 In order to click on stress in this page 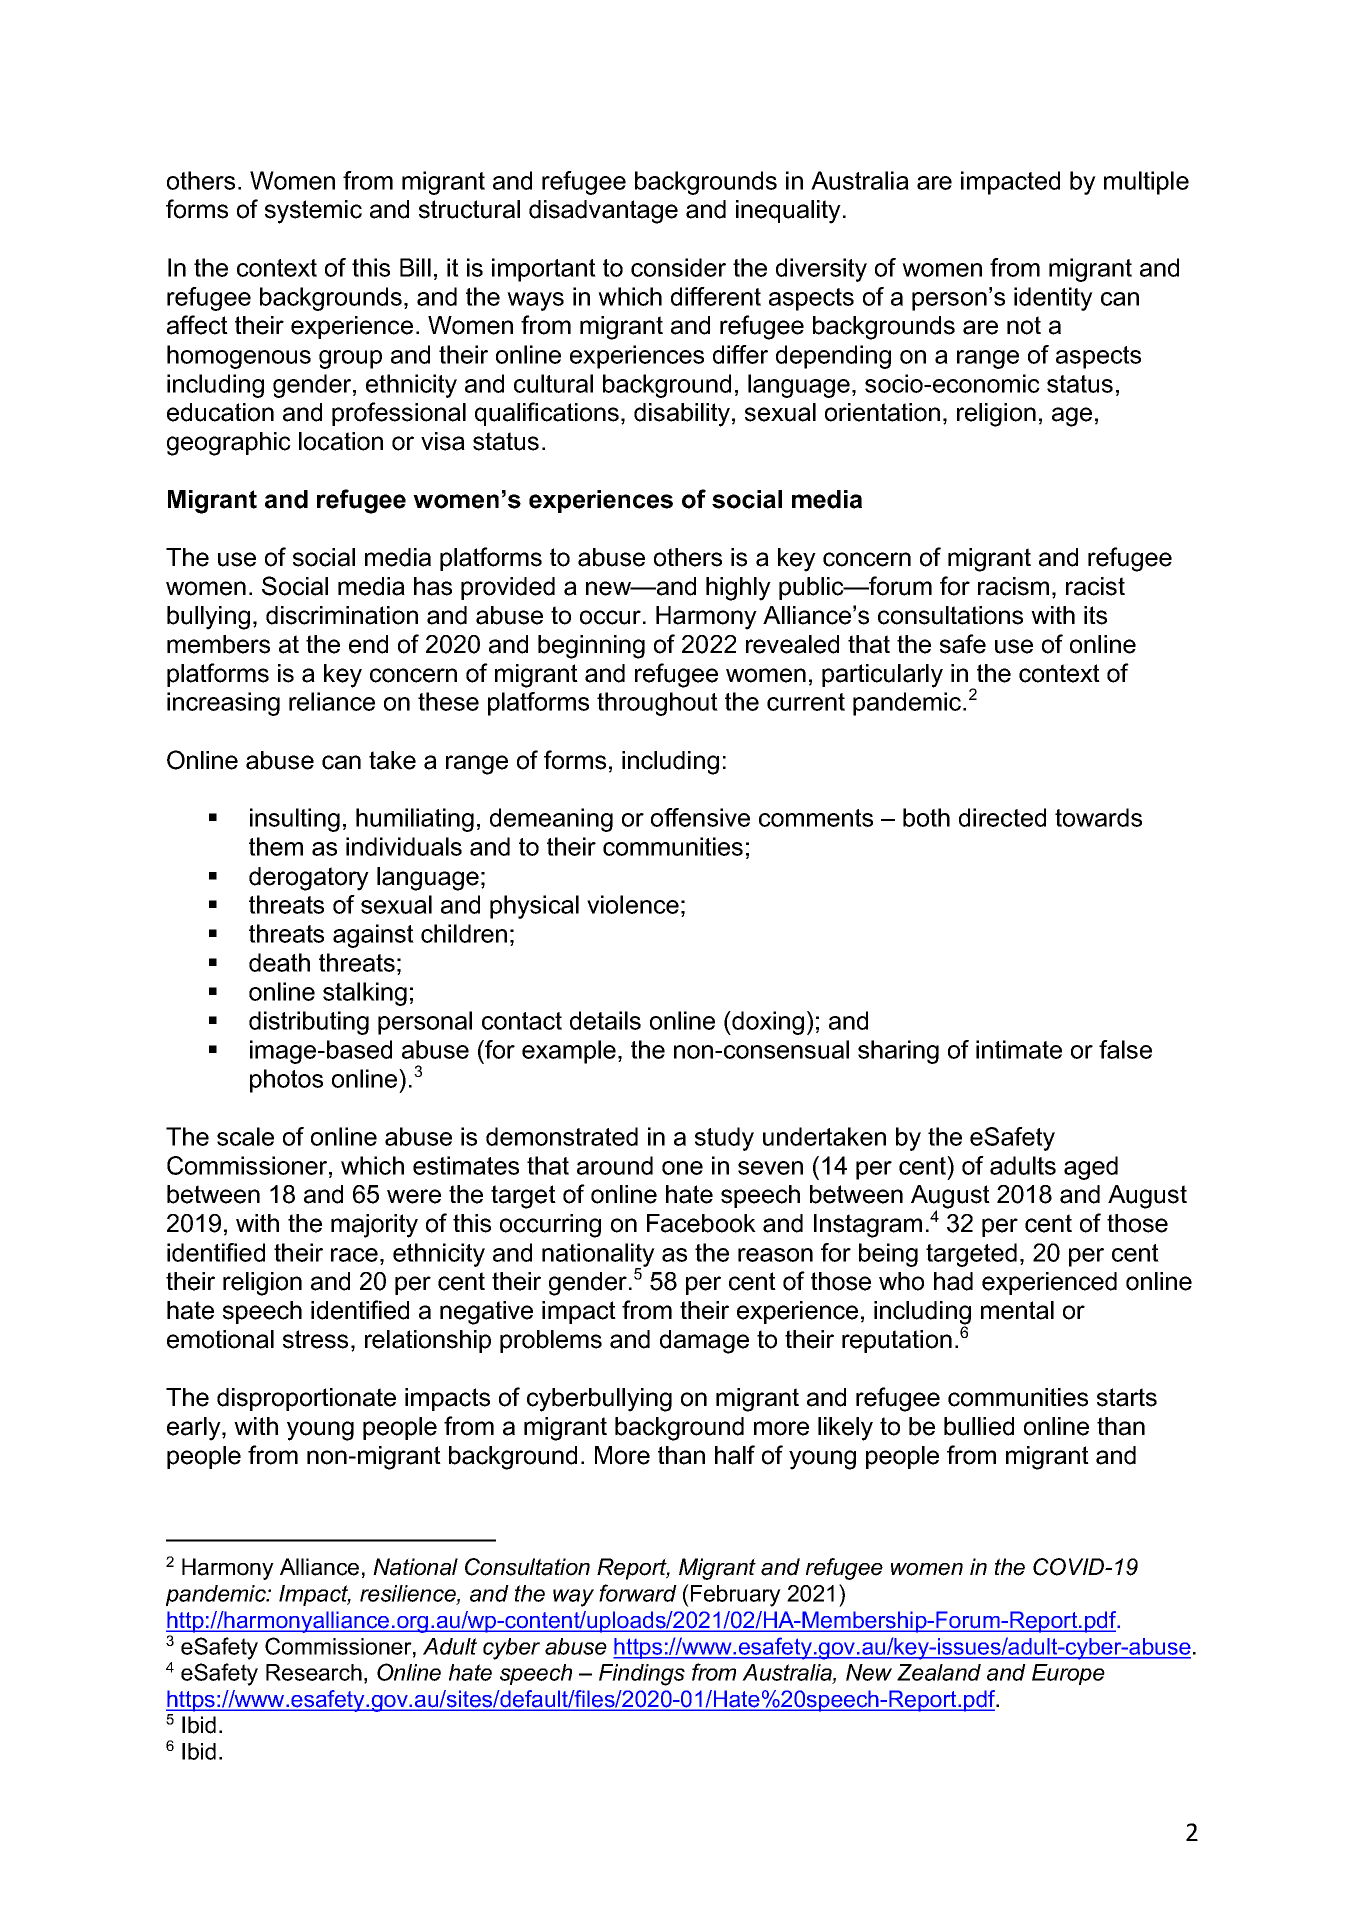, I will do `click(315, 1339)`.
